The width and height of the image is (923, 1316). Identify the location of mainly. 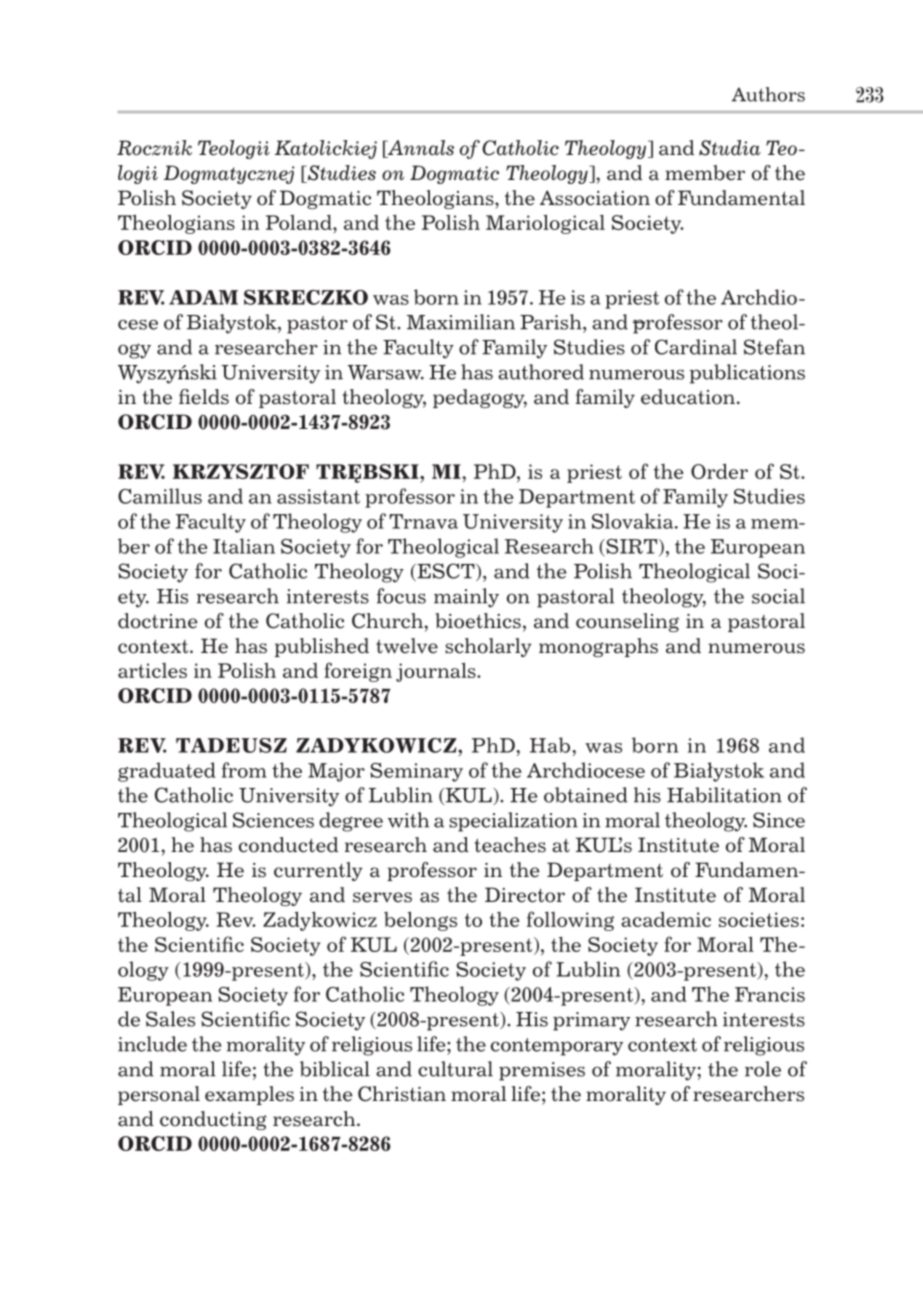
(466, 598).
